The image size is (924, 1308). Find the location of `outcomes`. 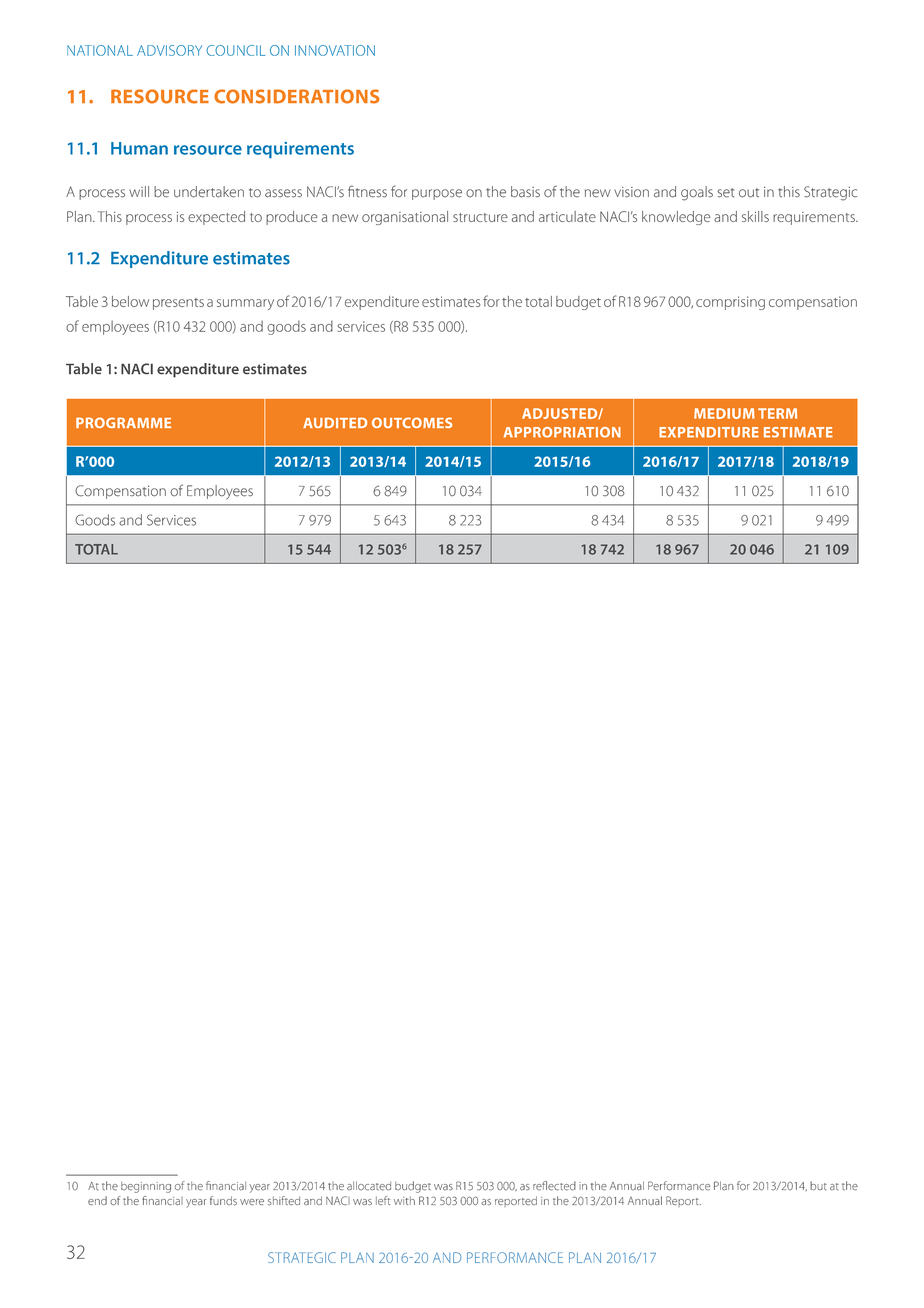

outcomes is located at coordinates (412, 422).
